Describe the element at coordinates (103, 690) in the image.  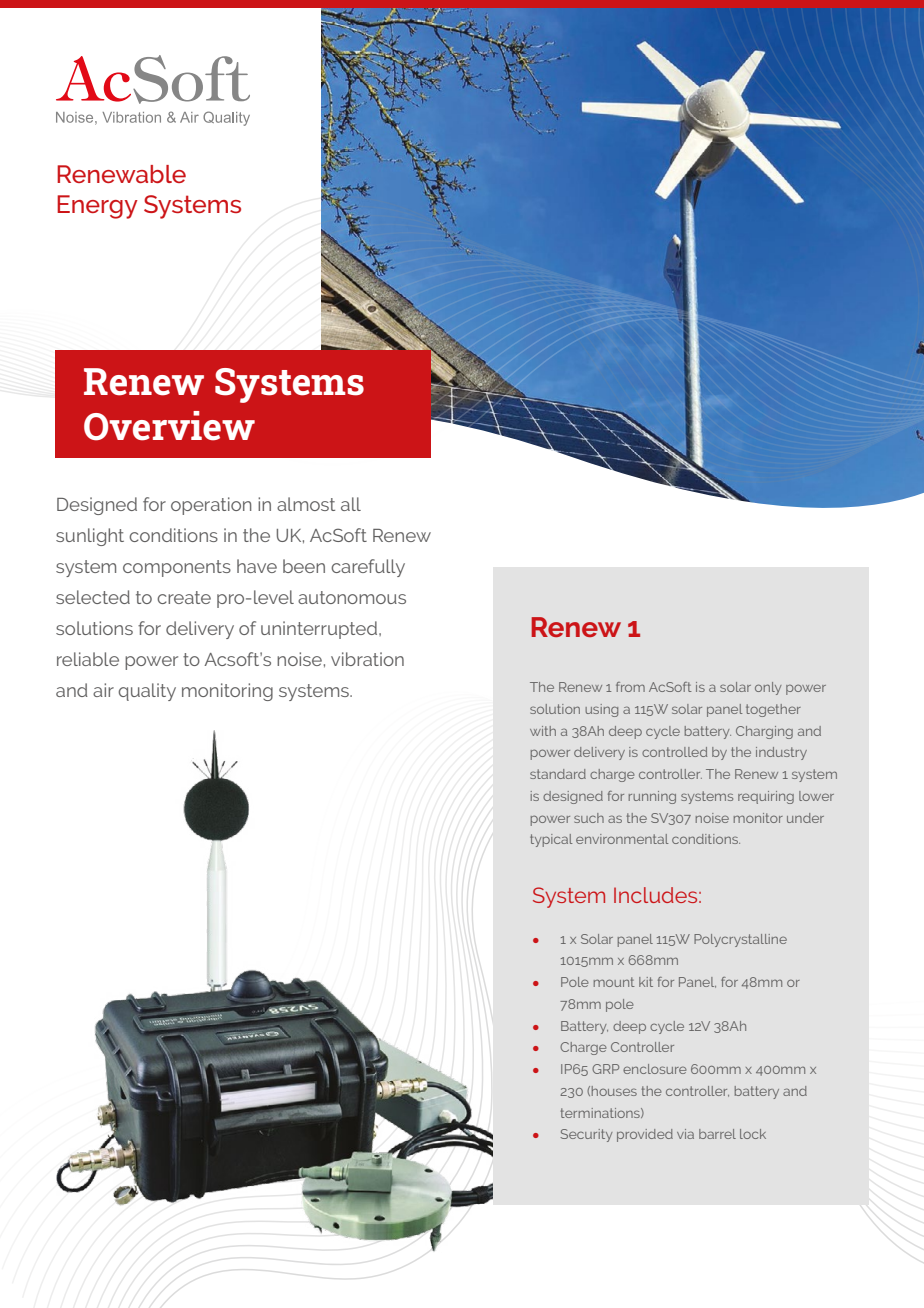
I see `air` at that location.
